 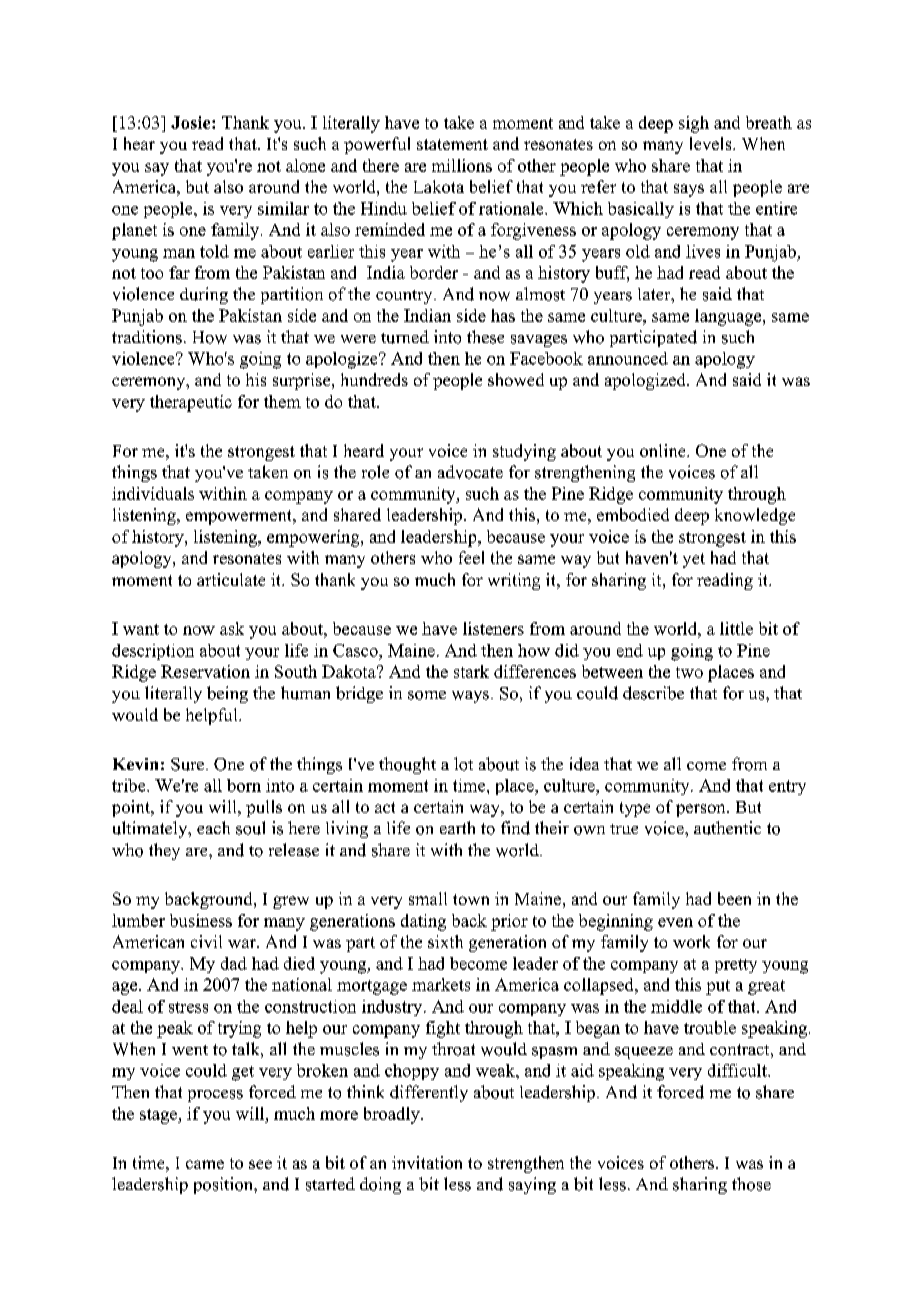 I want to click on those, so click(x=751, y=1184).
